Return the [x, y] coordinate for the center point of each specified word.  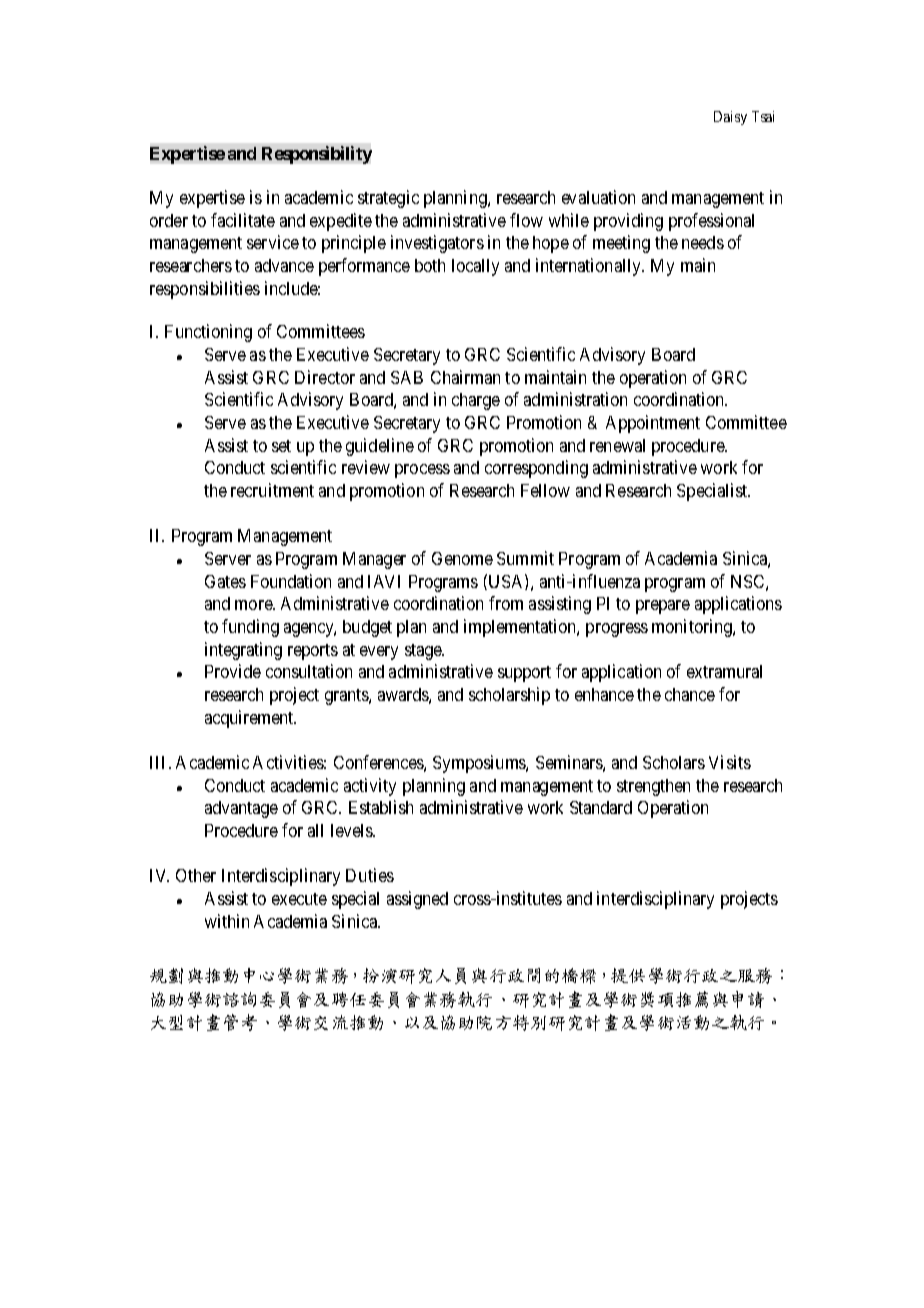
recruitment [272, 490]
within [227, 921]
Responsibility [317, 155]
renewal [617, 445]
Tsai [763, 116]
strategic [388, 199]
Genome [462, 558]
